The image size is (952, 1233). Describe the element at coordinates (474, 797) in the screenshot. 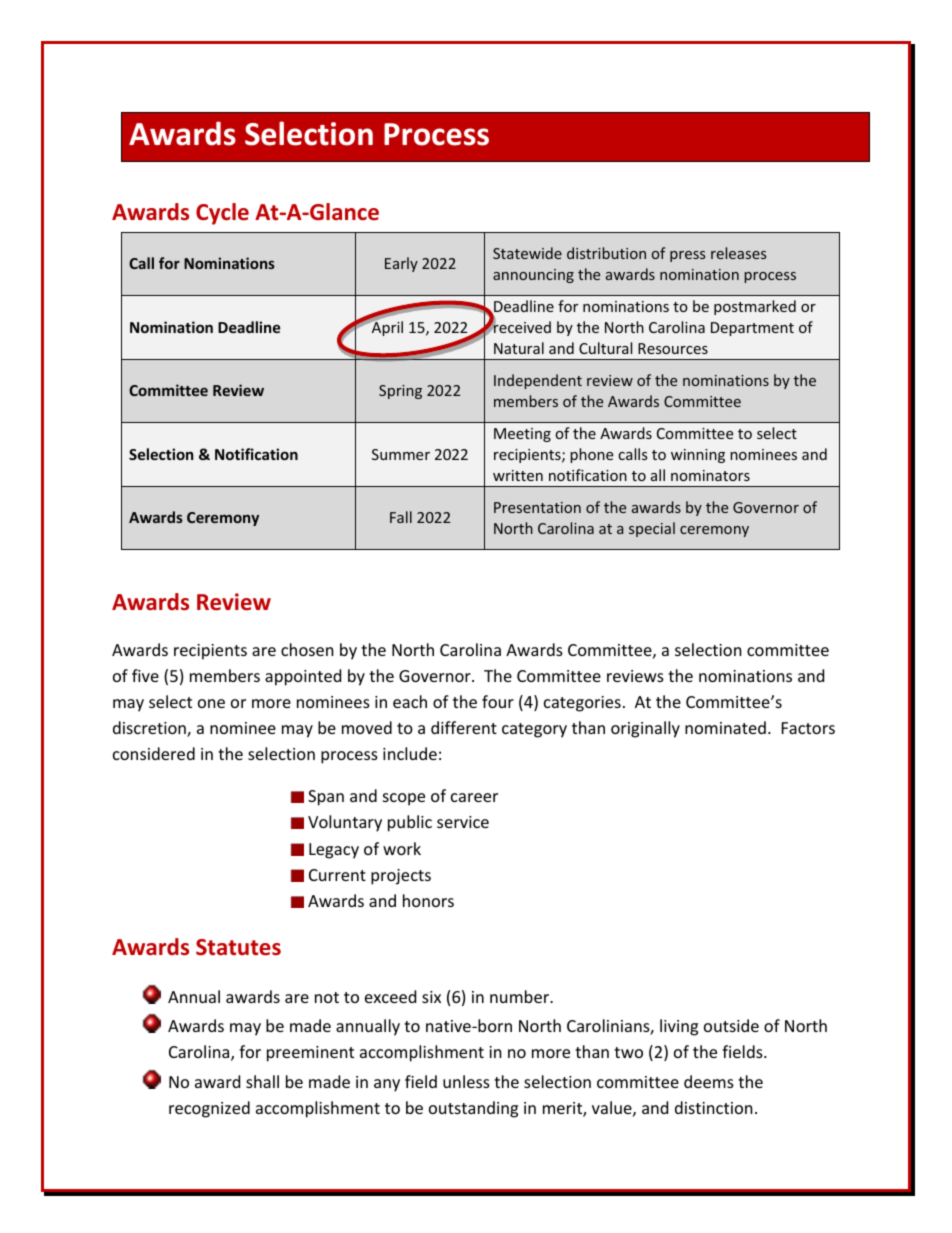

I see `career` at that location.
